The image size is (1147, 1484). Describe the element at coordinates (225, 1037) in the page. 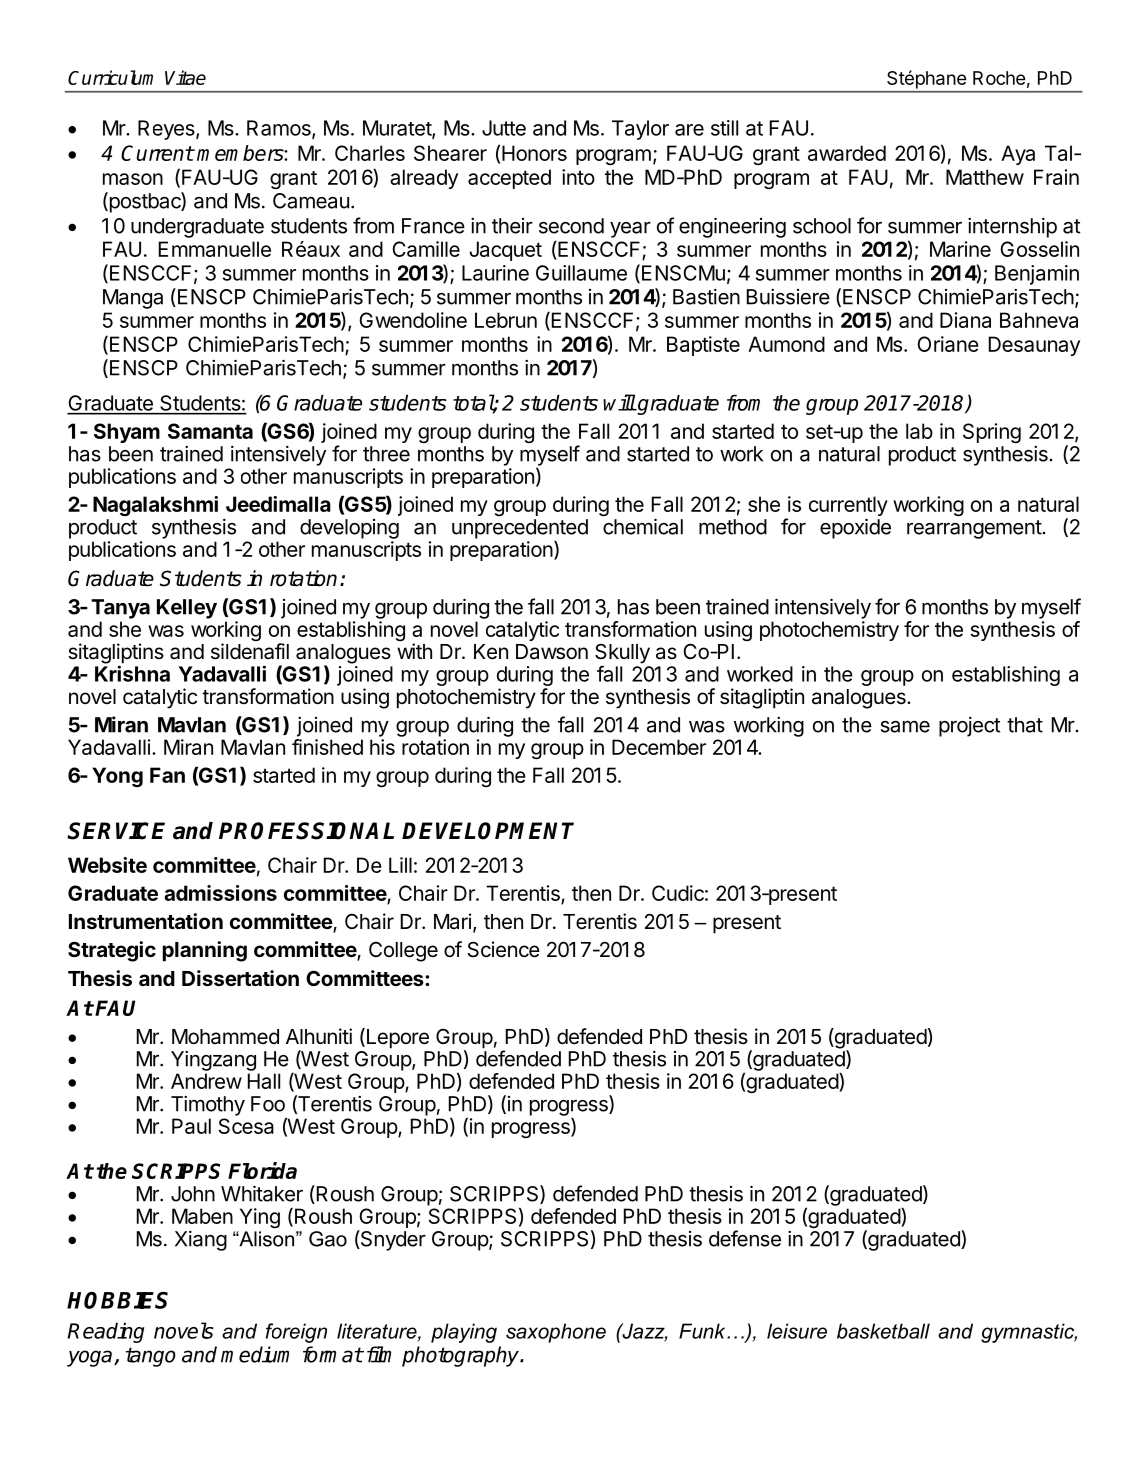

I see `Mohammed` at that location.
